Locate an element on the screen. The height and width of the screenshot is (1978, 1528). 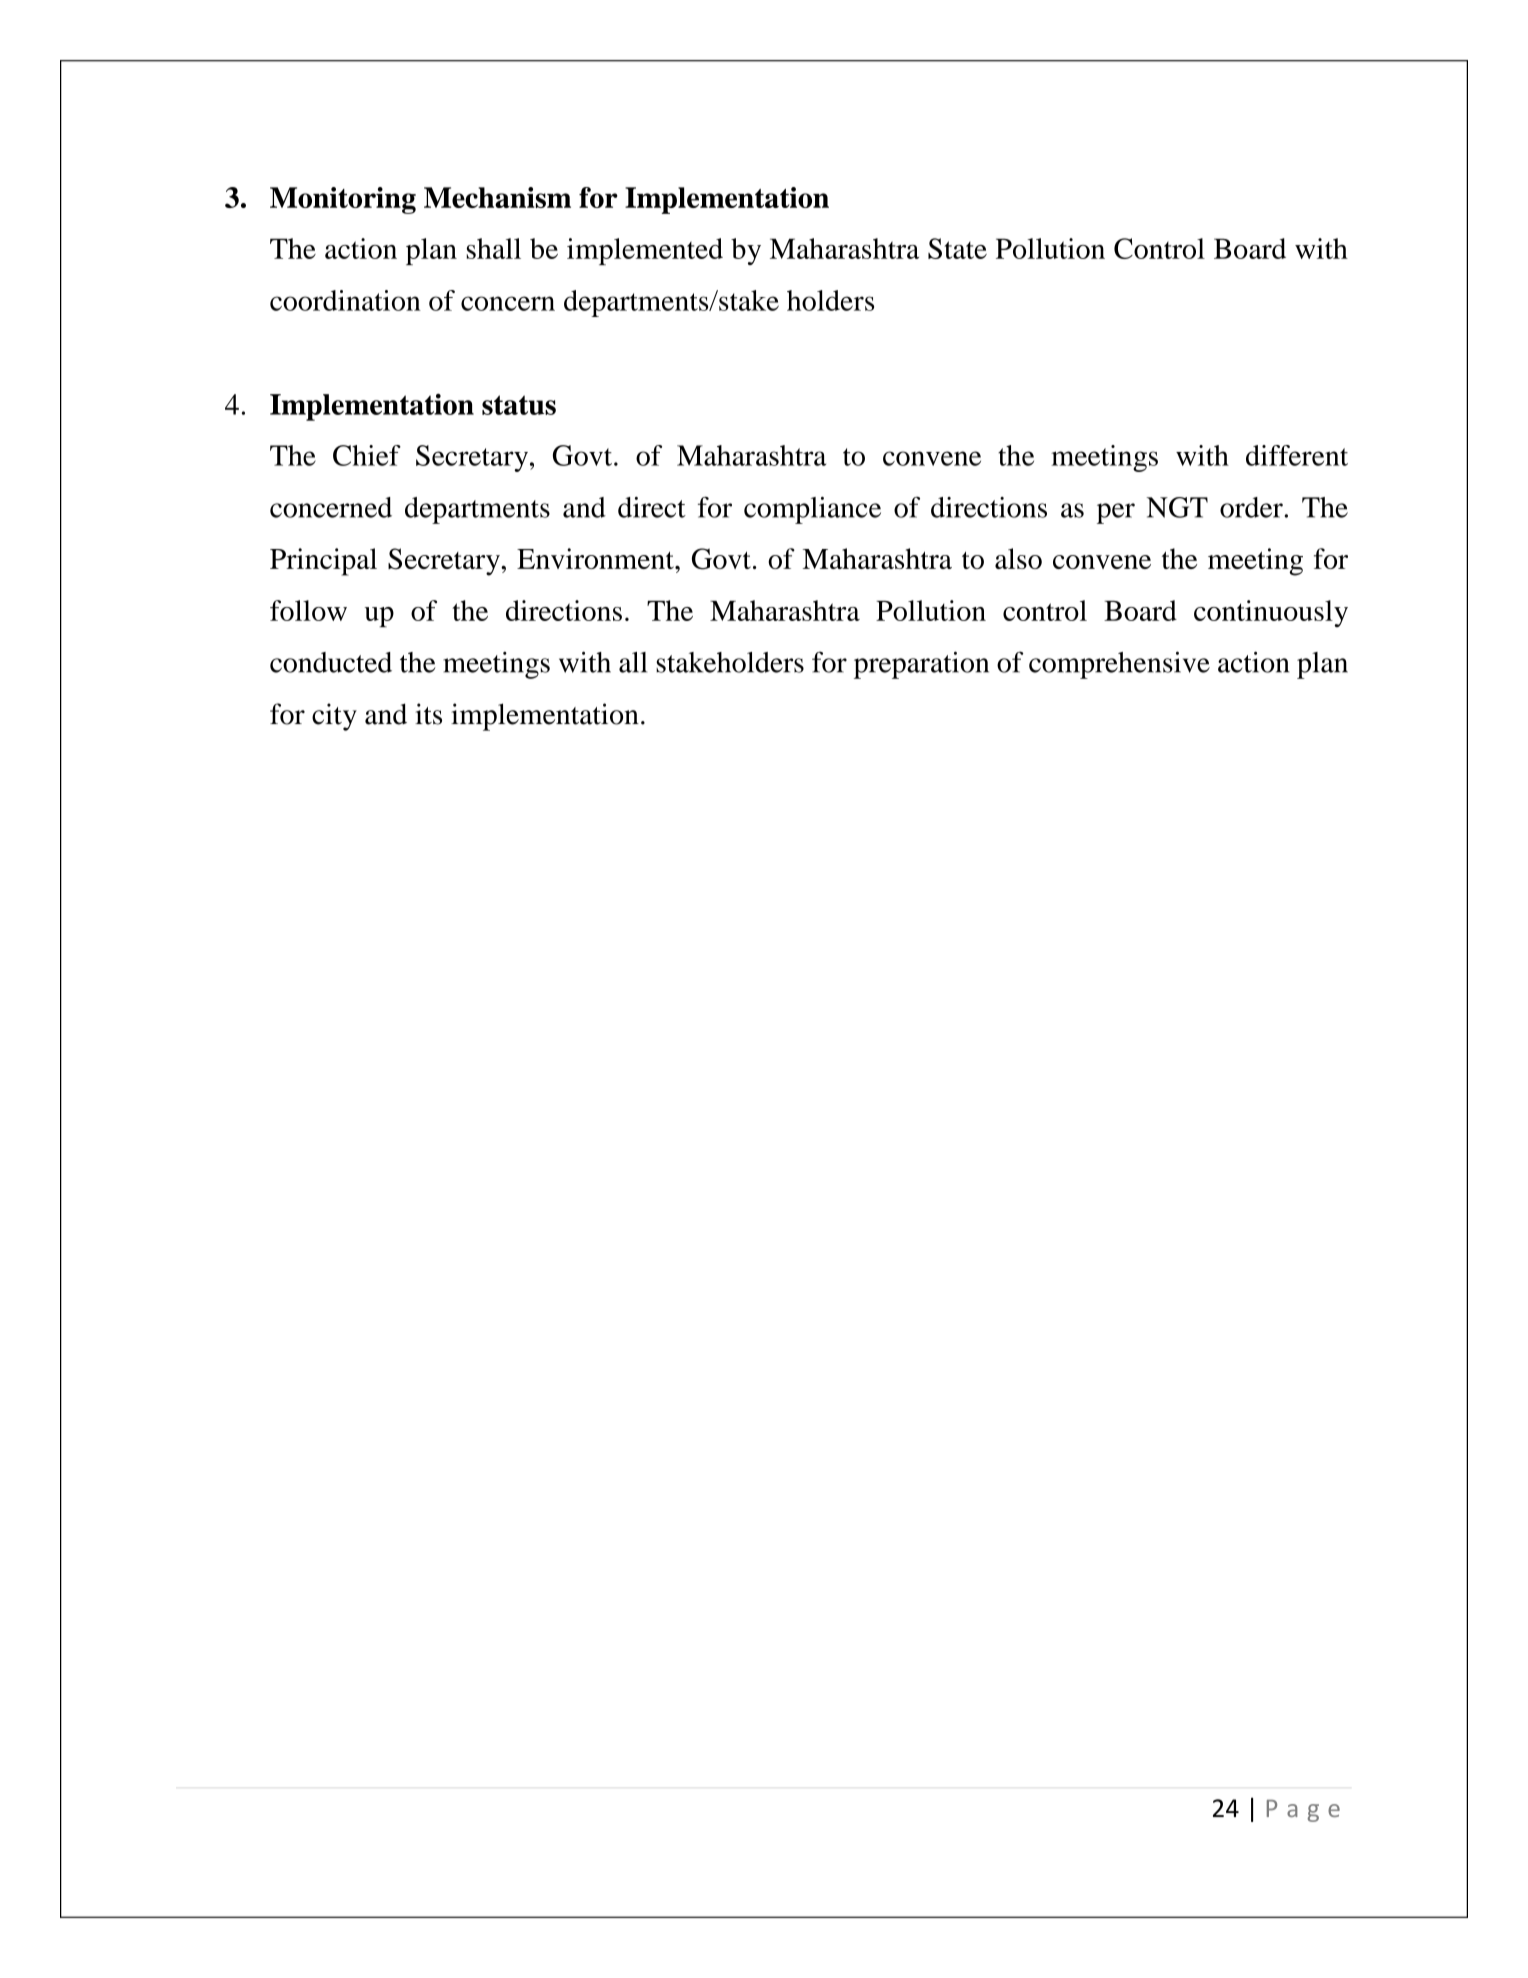
compliance is located at coordinates (812, 510).
